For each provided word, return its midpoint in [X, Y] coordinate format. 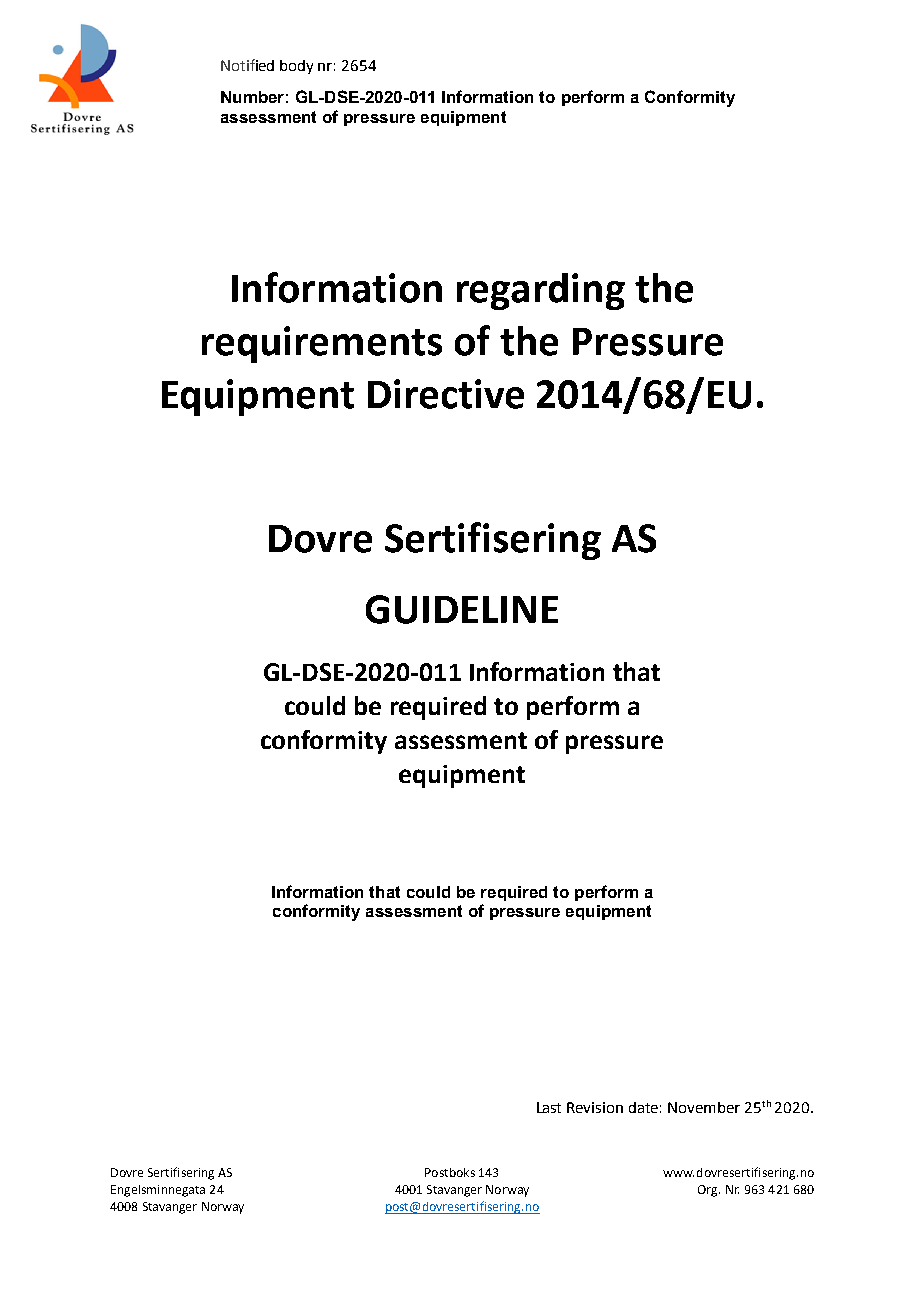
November [704, 1107]
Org [709, 1191]
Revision [595, 1107]
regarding [541, 291]
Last [549, 1107]
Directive [446, 394]
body [296, 67]
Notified [247, 65]
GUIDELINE [462, 609]
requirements [322, 344]
